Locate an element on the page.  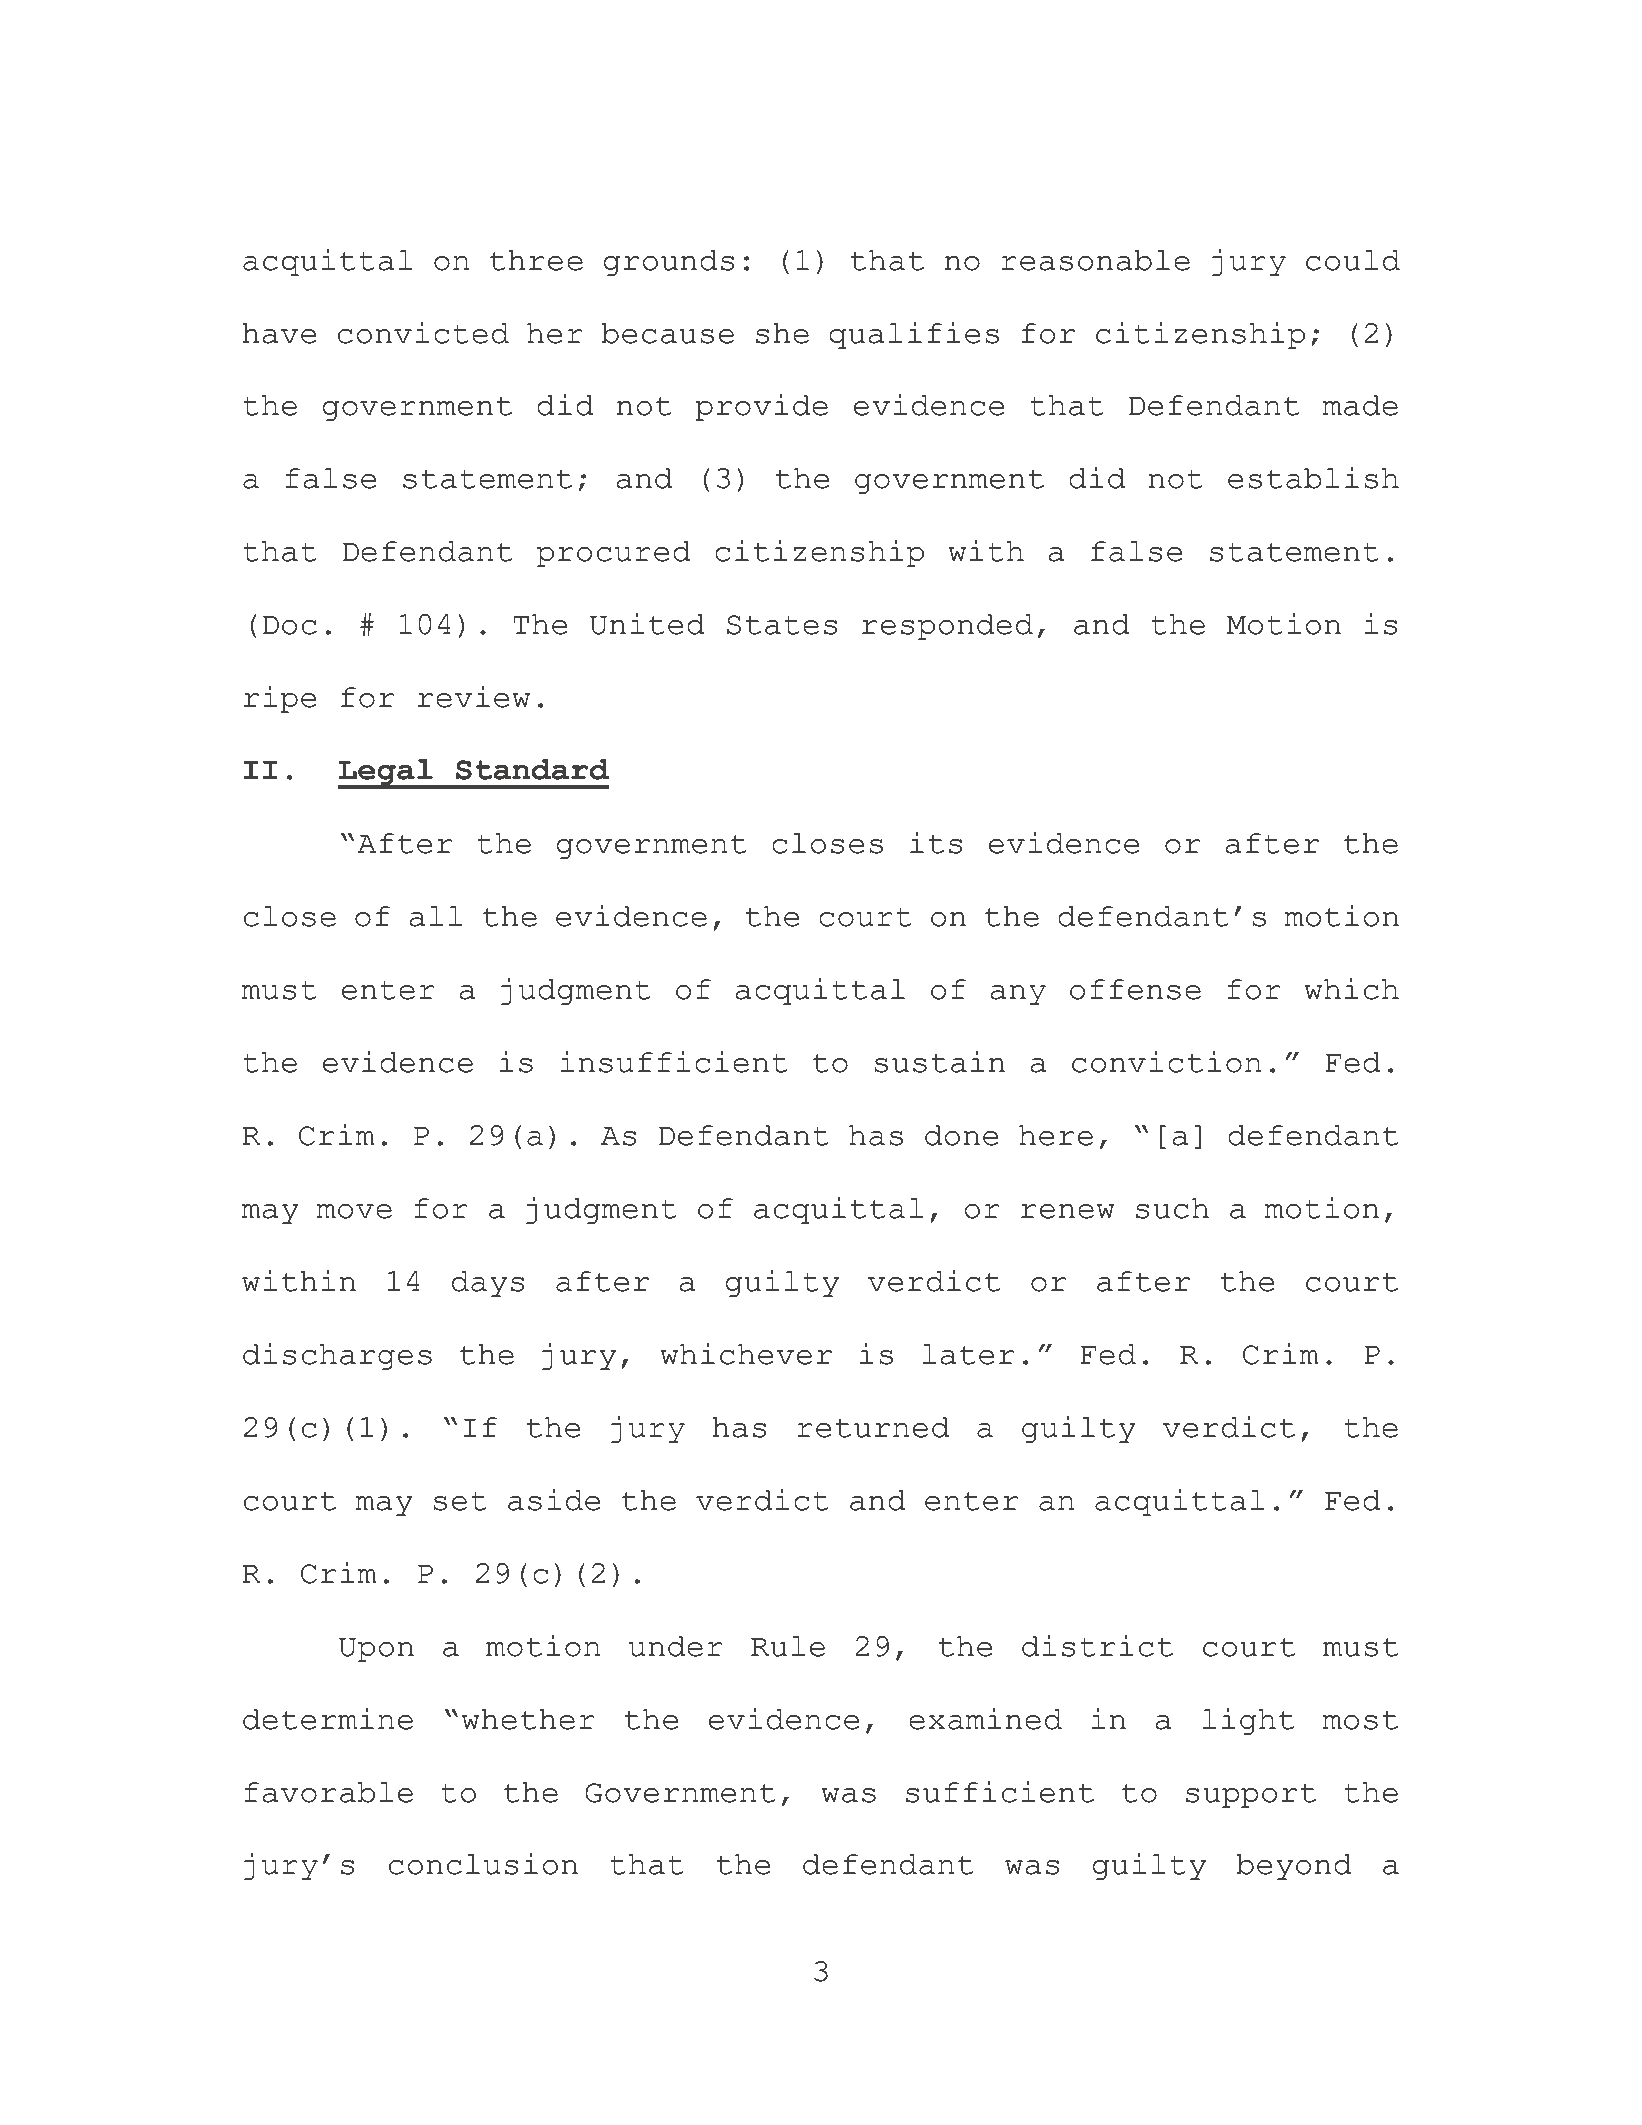
such is located at coordinates (1172, 1208).
